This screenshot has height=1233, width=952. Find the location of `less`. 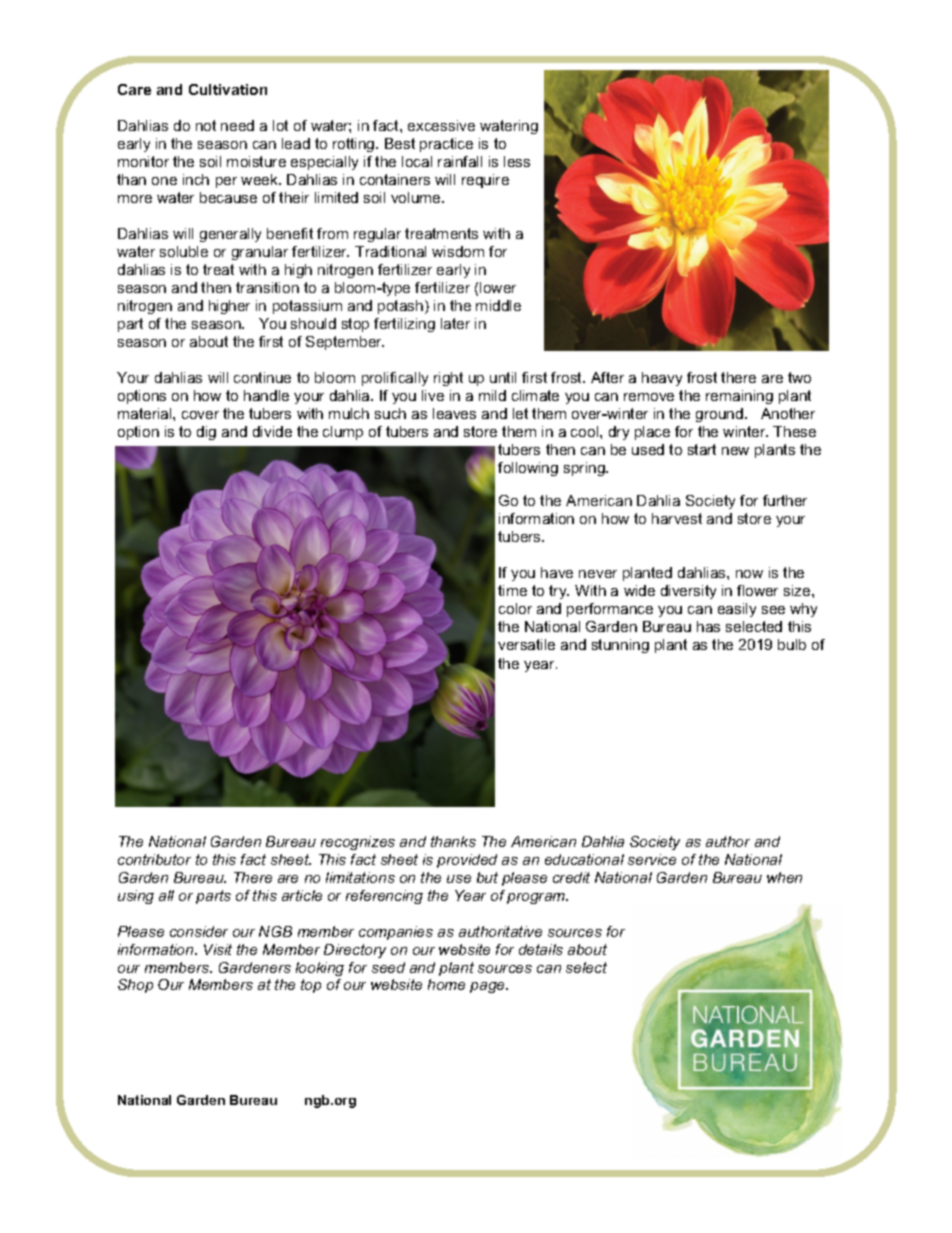

less is located at coordinates (517, 161).
